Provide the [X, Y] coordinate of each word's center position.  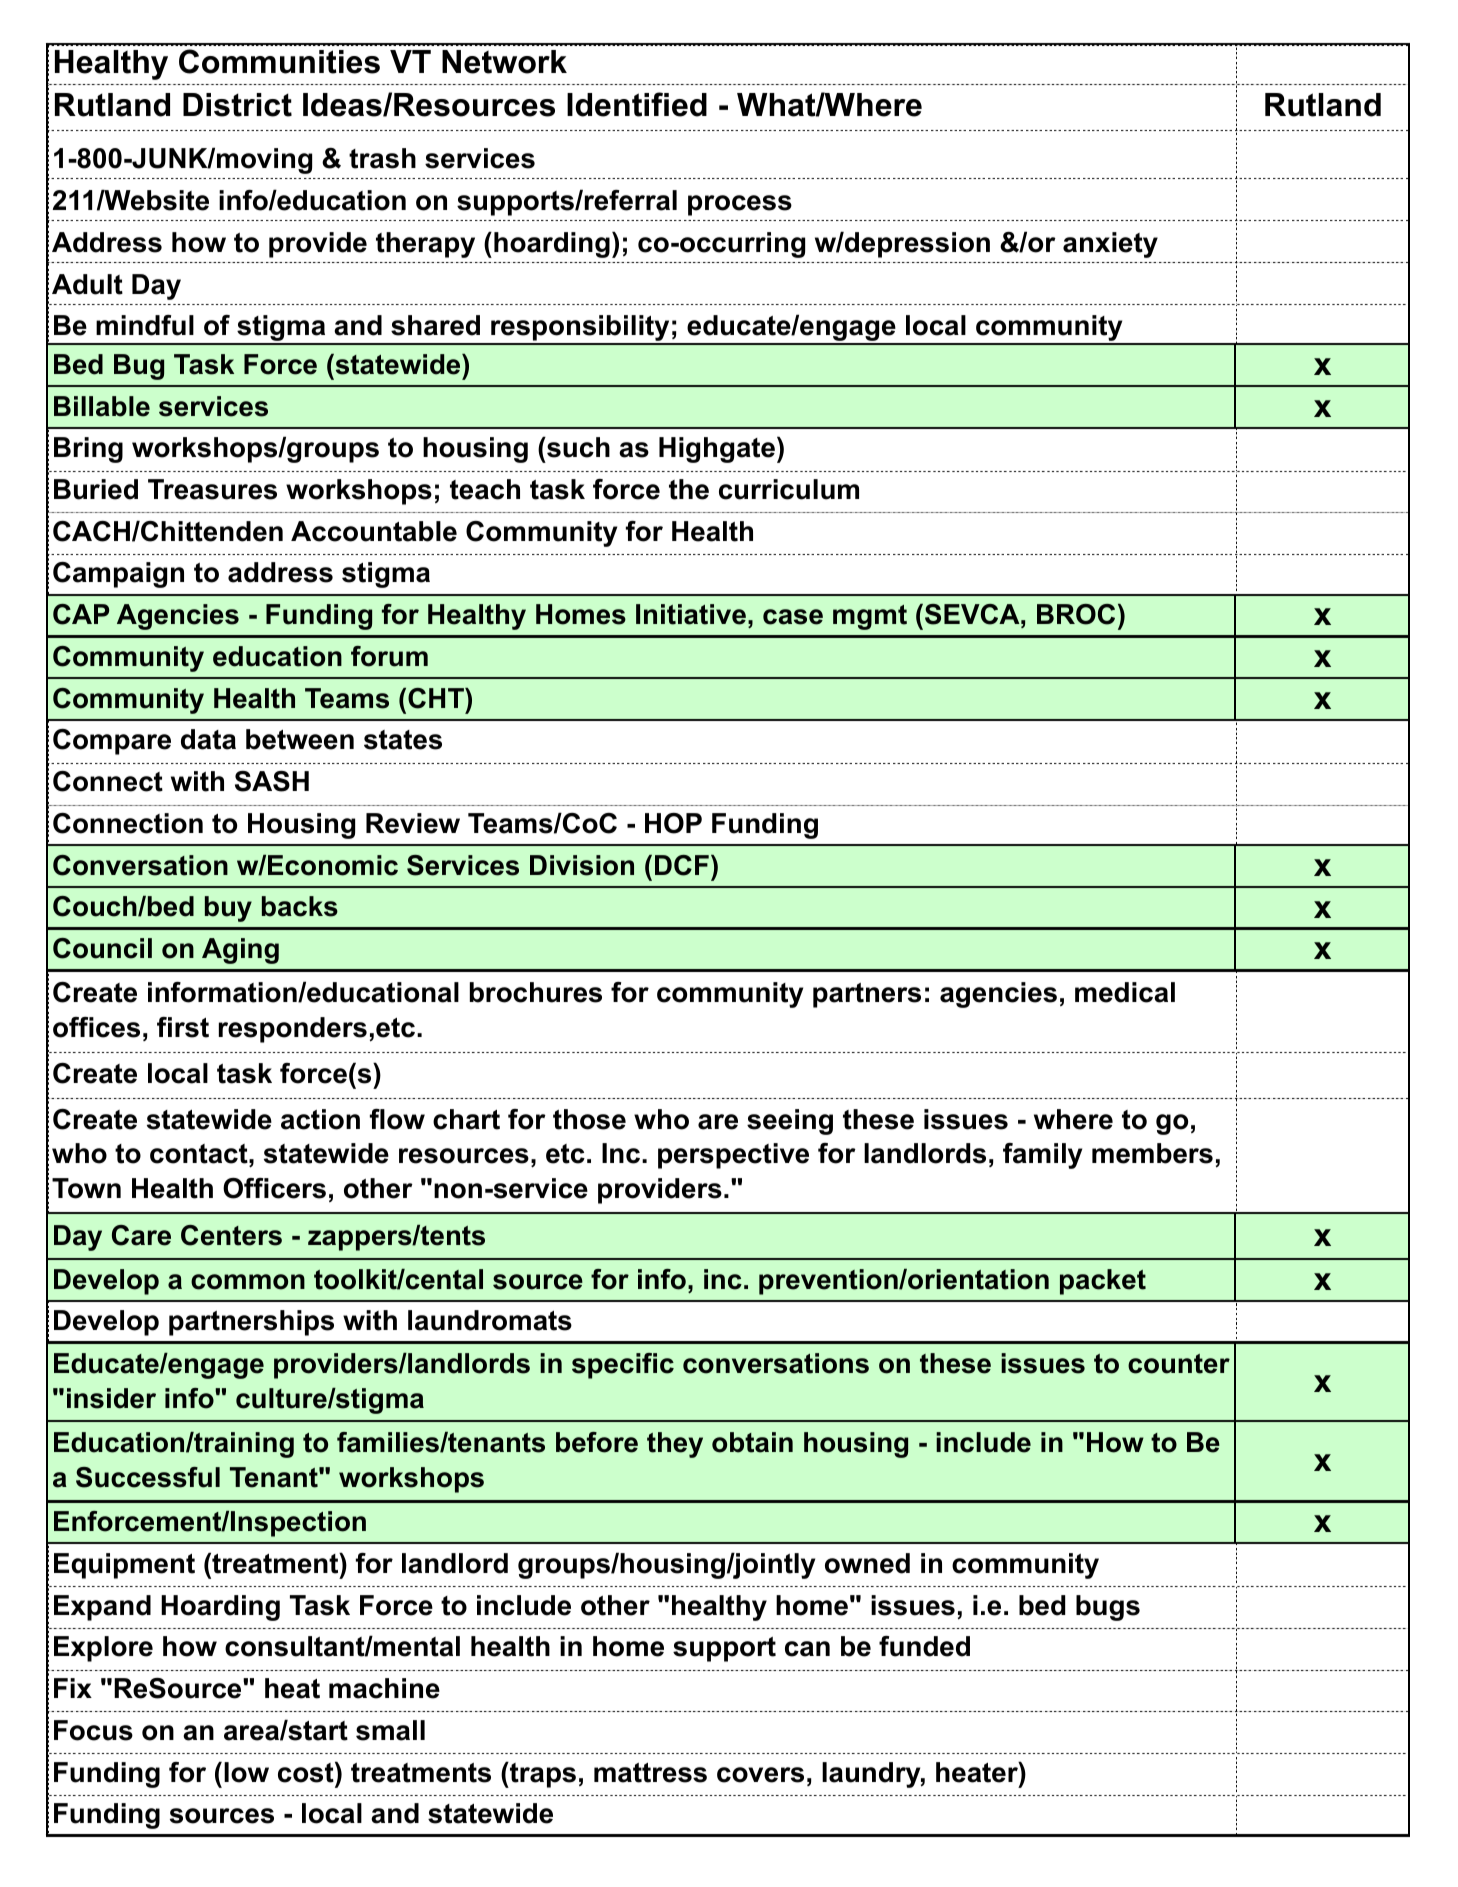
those [589, 1119]
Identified [637, 104]
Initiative [691, 614]
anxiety [1110, 245]
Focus [93, 1730]
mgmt [870, 617]
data [208, 739]
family [1042, 1156]
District [237, 105]
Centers [231, 1235]
